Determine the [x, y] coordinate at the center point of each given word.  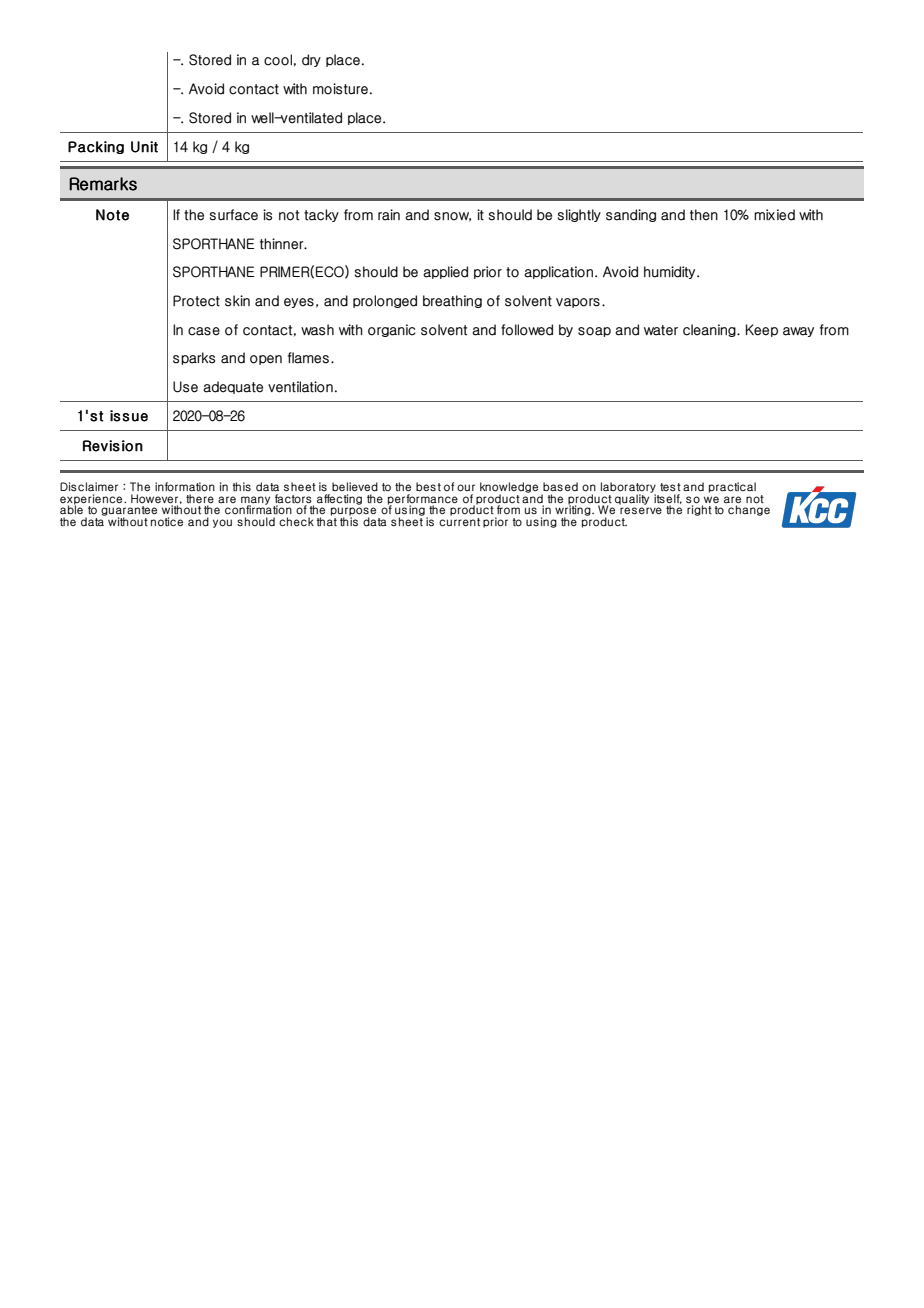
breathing [452, 301]
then [704, 215]
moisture [340, 89]
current [459, 521]
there [200, 498]
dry [311, 60]
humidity [671, 272]
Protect [196, 301]
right [699, 509]
